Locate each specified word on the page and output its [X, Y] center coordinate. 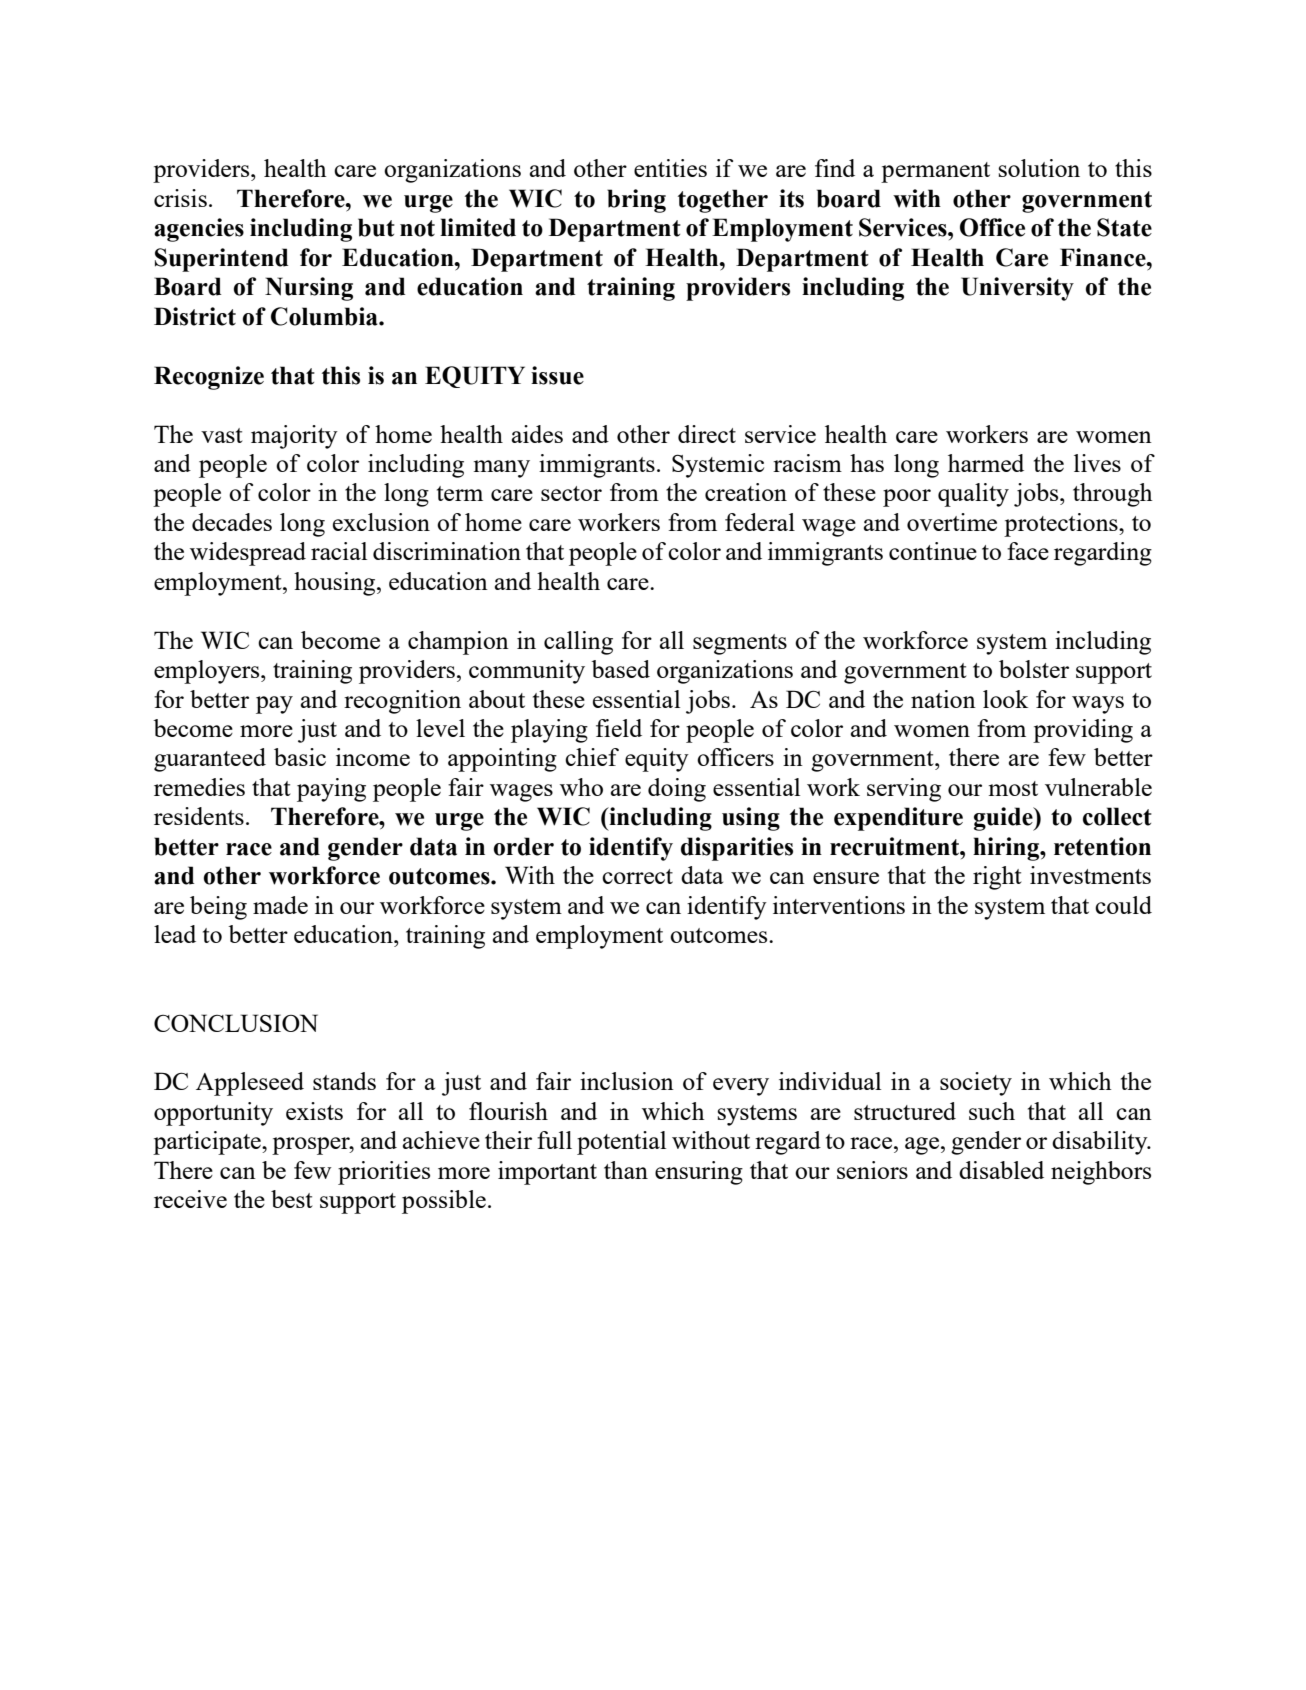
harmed [986, 463]
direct [707, 434]
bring [636, 201]
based [620, 669]
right [997, 878]
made [280, 905]
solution [1039, 168]
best [291, 1199]
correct [637, 876]
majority [294, 437]
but [376, 227]
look [1005, 699]
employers [208, 672]
